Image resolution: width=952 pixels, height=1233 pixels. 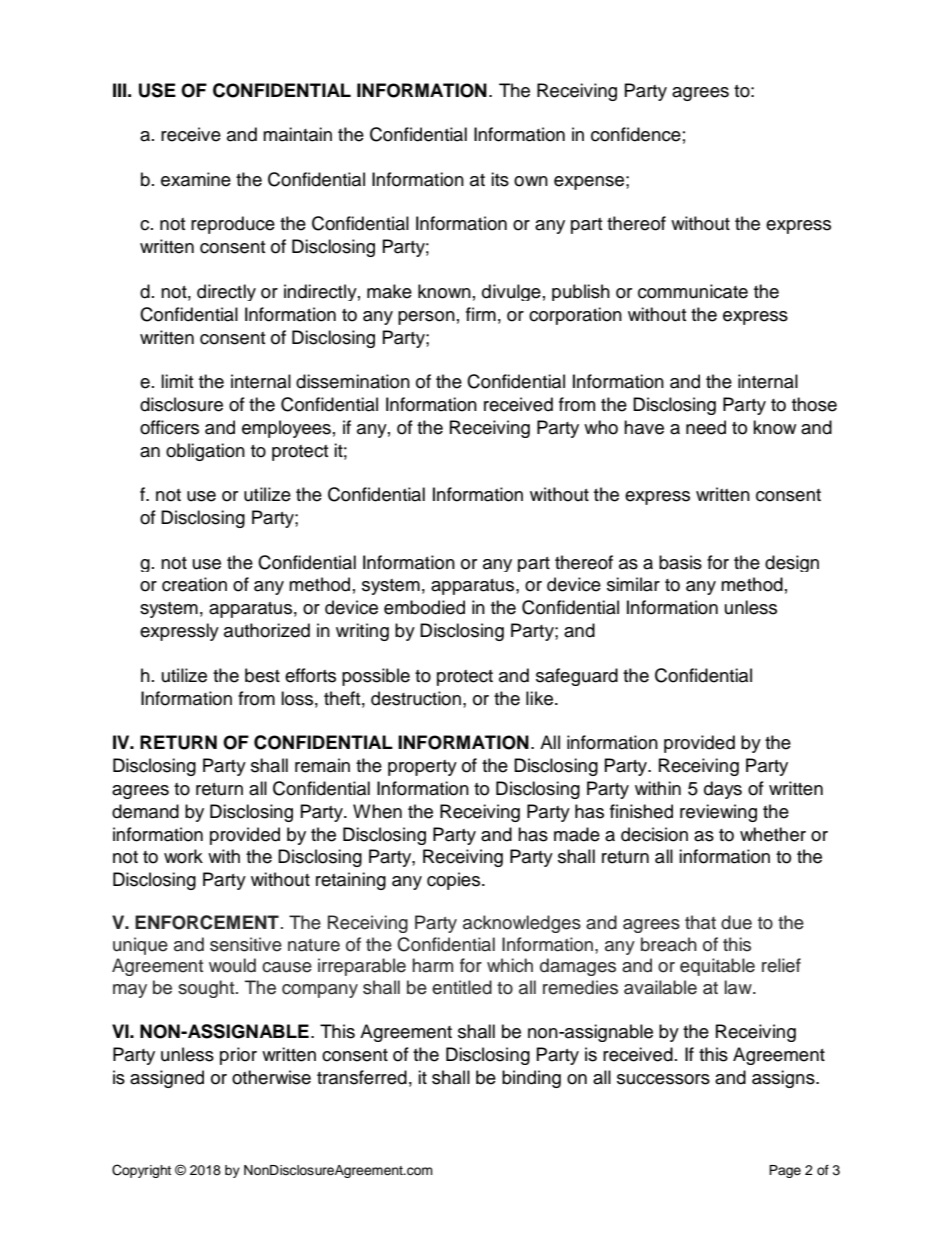 What do you see at coordinates (207, 922) in the image?
I see `ENFORCEMENT` at bounding box center [207, 922].
